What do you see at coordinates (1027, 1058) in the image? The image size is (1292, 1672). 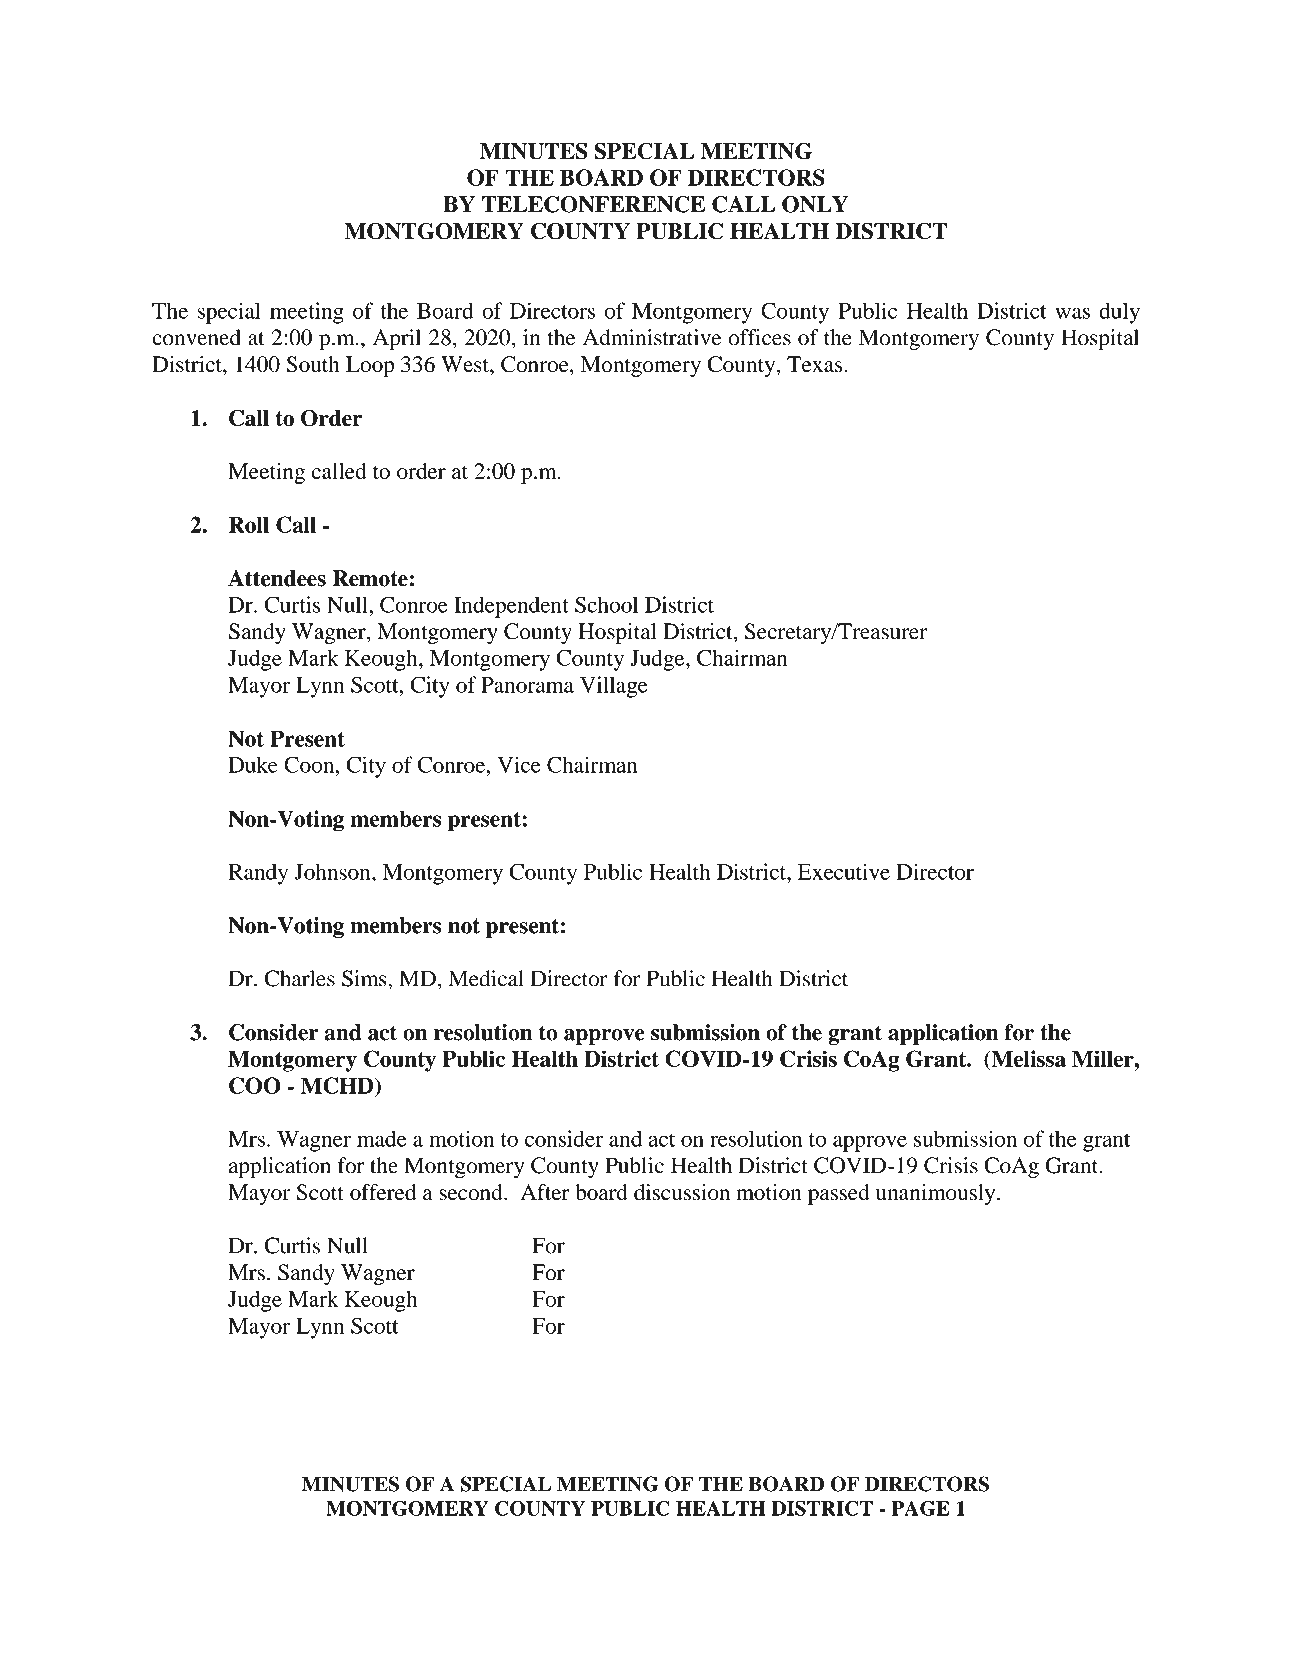 I see `Melissa` at bounding box center [1027, 1058].
